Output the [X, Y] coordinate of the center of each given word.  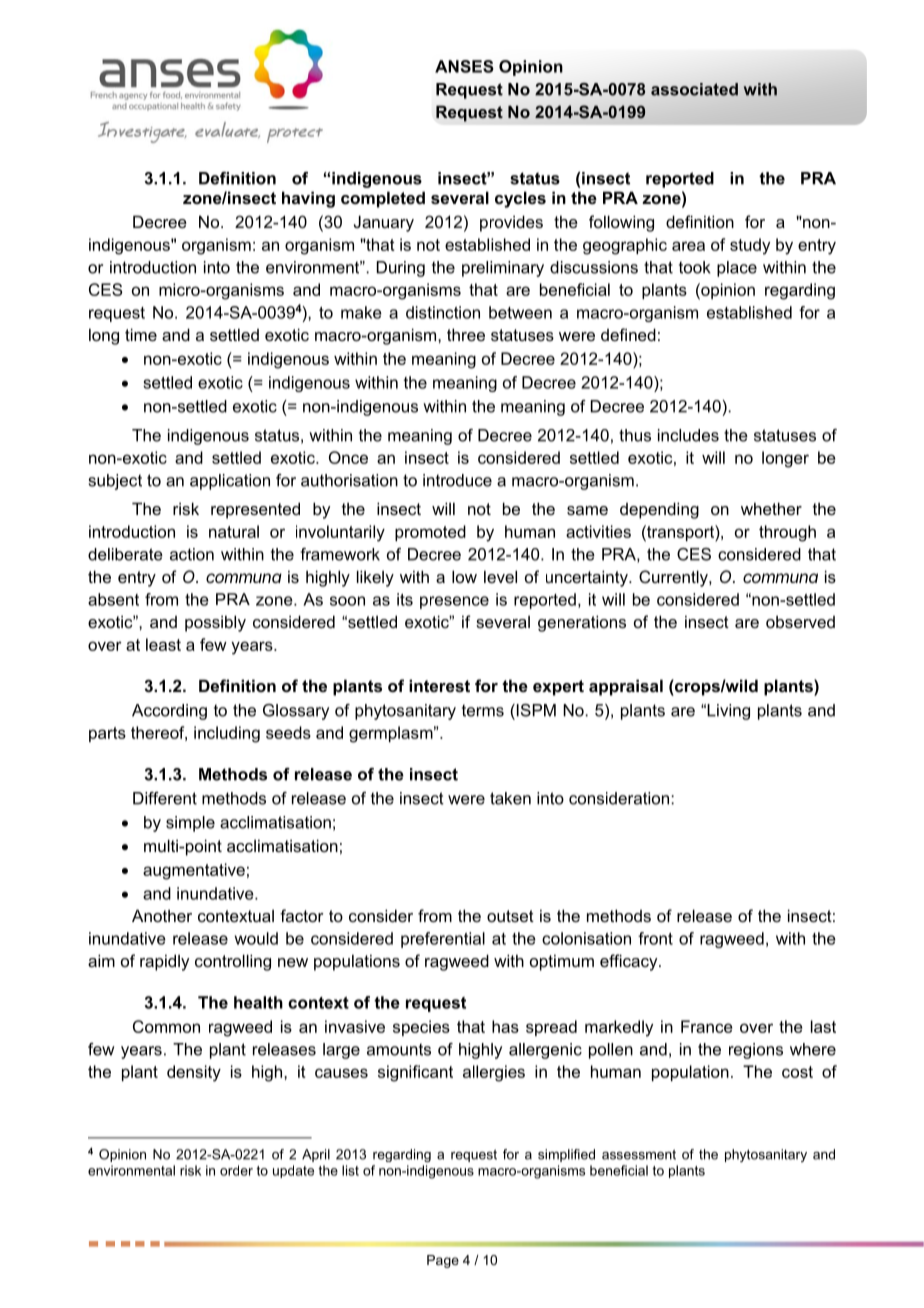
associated [694, 89]
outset [510, 916]
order [236, 1170]
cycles [520, 199]
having [308, 199]
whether [771, 508]
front [655, 938]
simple [190, 824]
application [230, 482]
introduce [457, 480]
